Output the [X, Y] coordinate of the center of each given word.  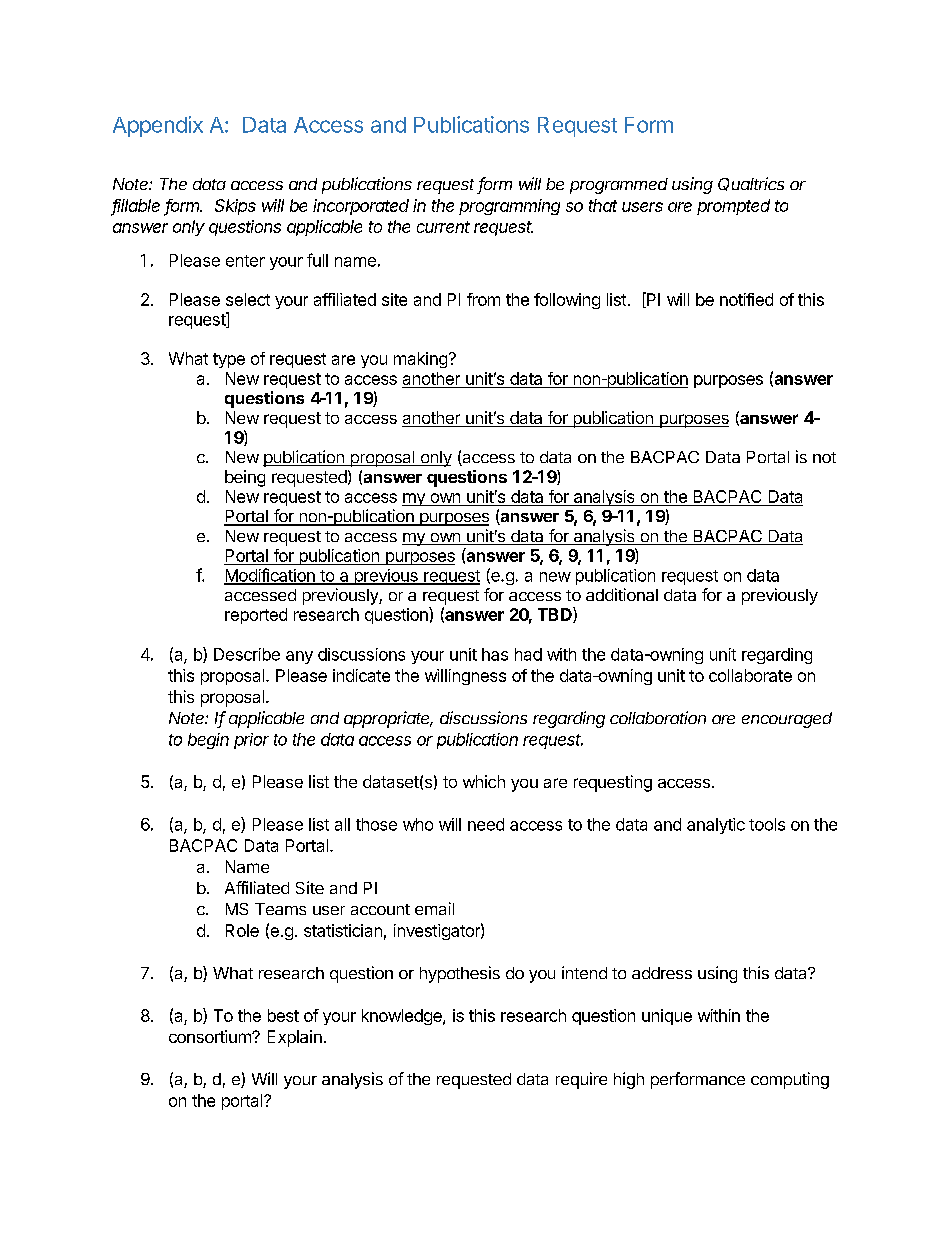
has [495, 654]
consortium [211, 1036]
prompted [733, 207]
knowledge [403, 1017]
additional [622, 594]
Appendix [158, 126]
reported [256, 616]
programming [509, 207]
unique [667, 1017]
